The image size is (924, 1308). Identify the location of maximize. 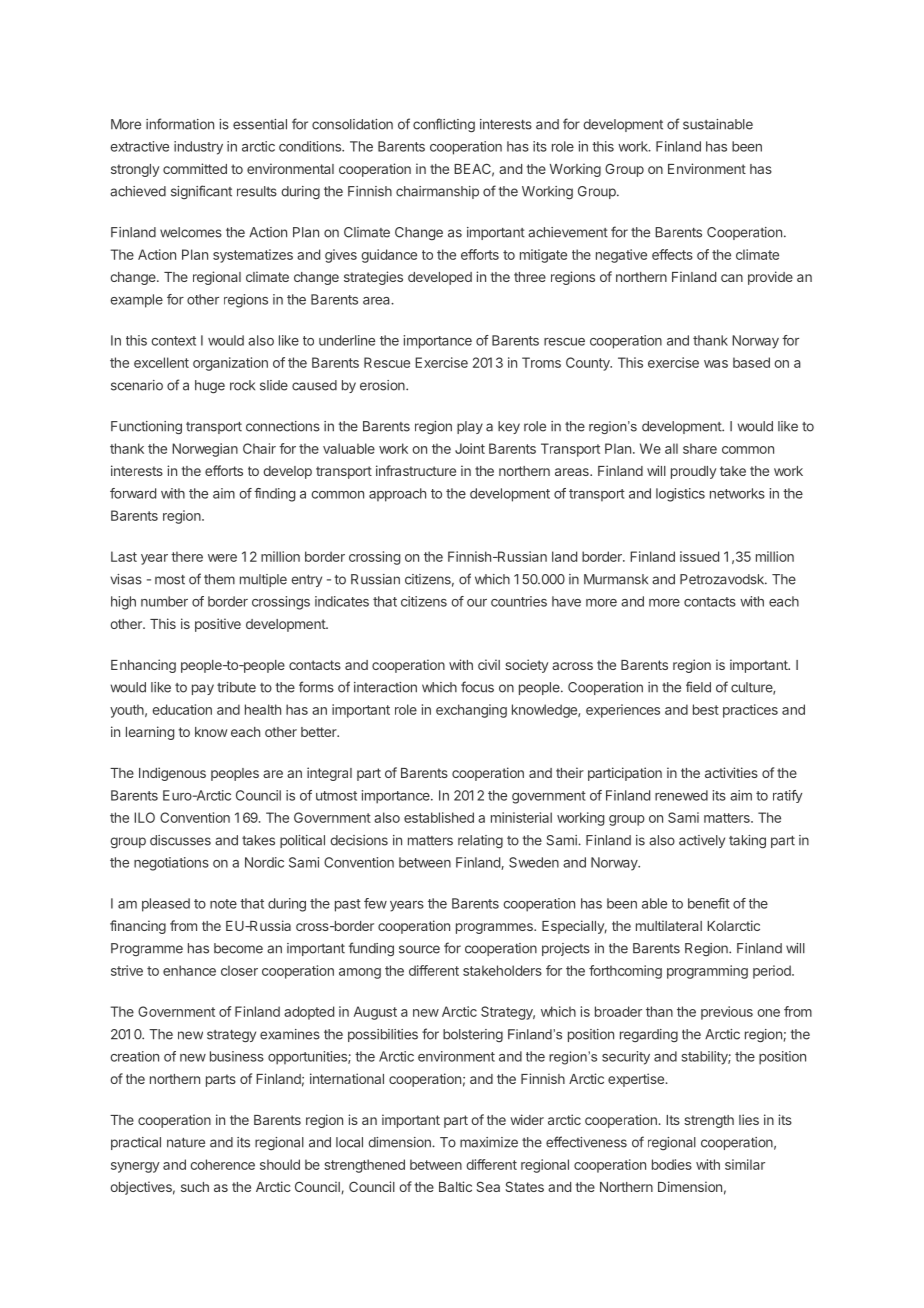
(489, 1142).
